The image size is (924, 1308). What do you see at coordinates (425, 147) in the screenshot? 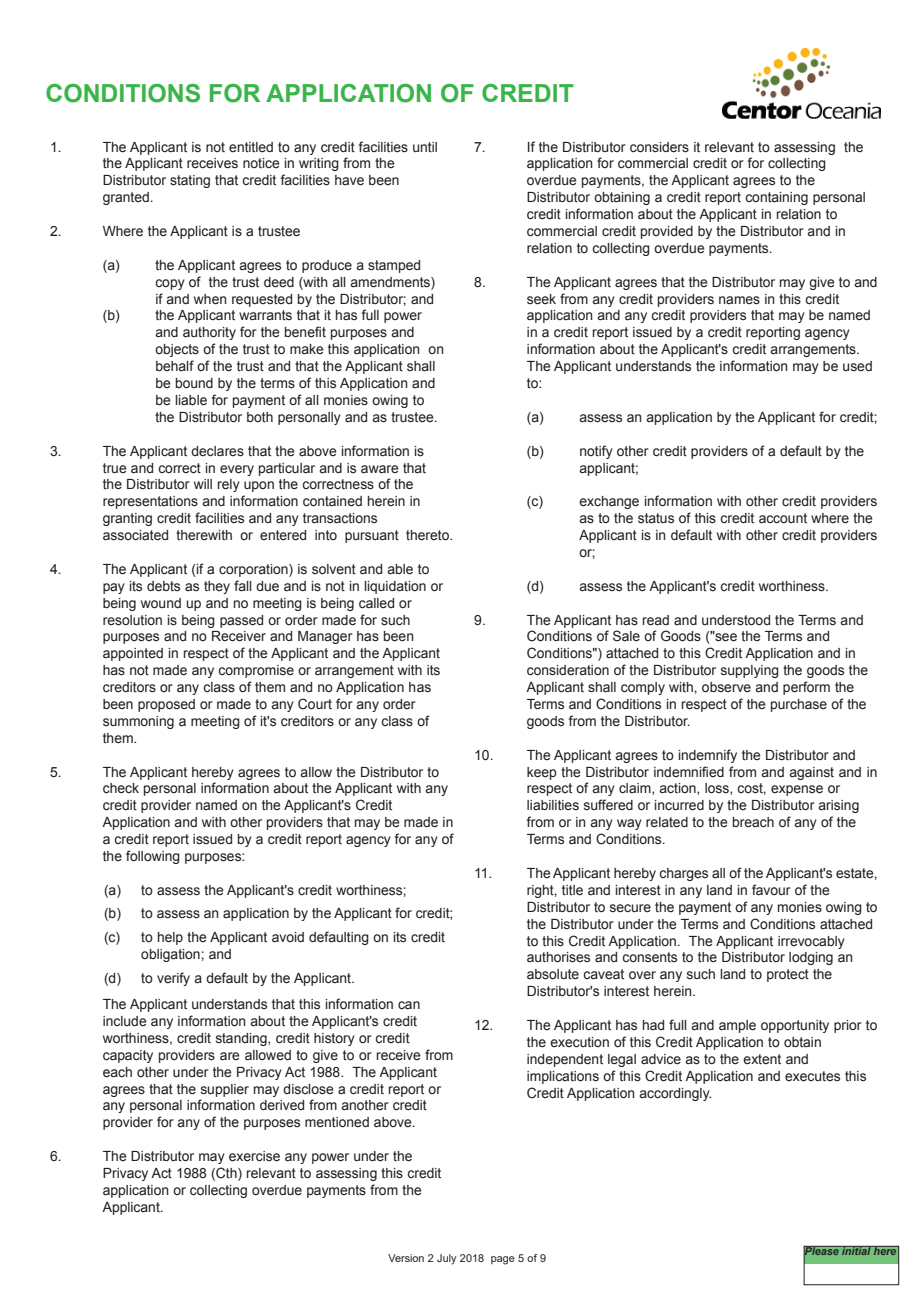
I see `until` at bounding box center [425, 147].
